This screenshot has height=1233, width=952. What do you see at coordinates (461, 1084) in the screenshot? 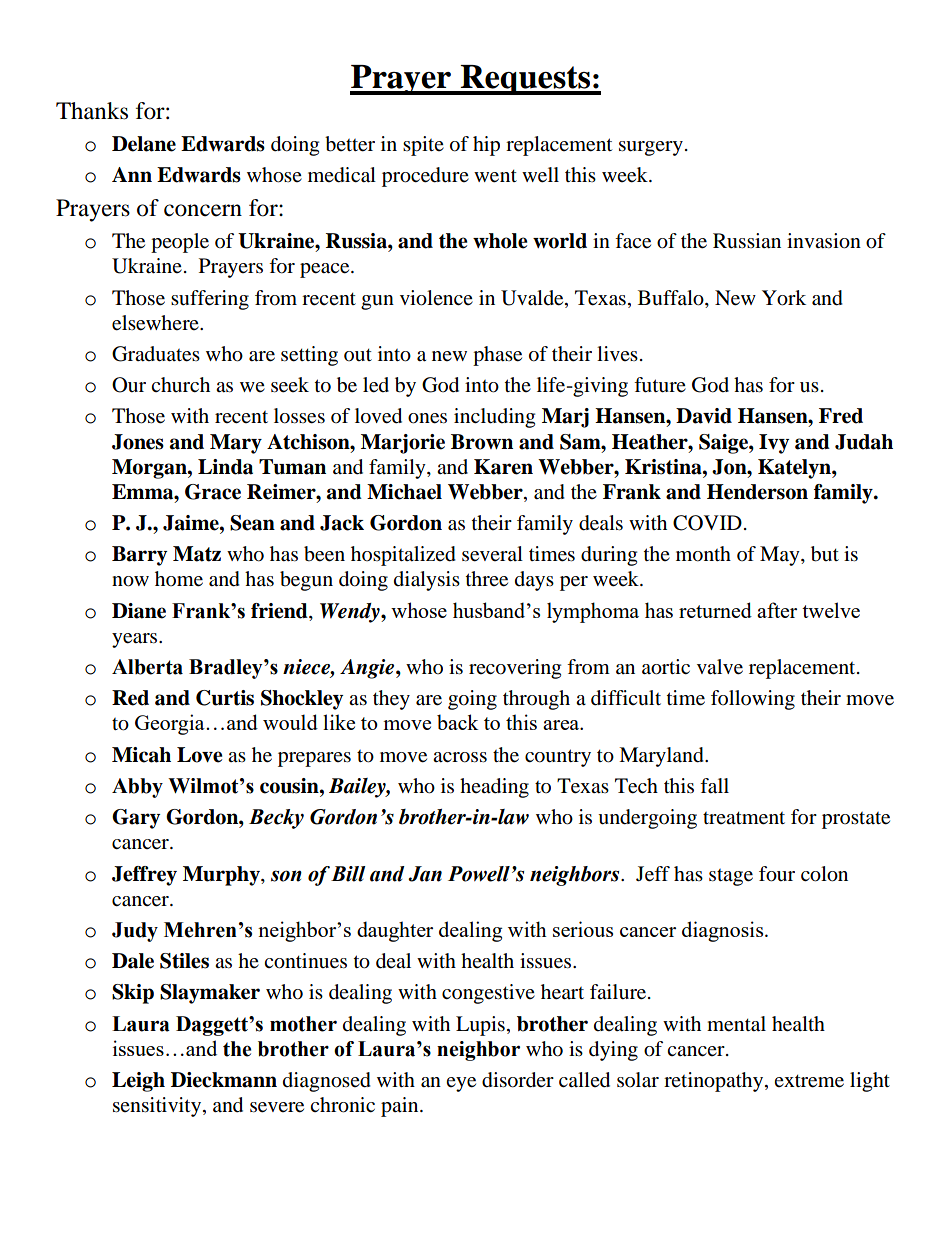
I see `eye` at bounding box center [461, 1084].
